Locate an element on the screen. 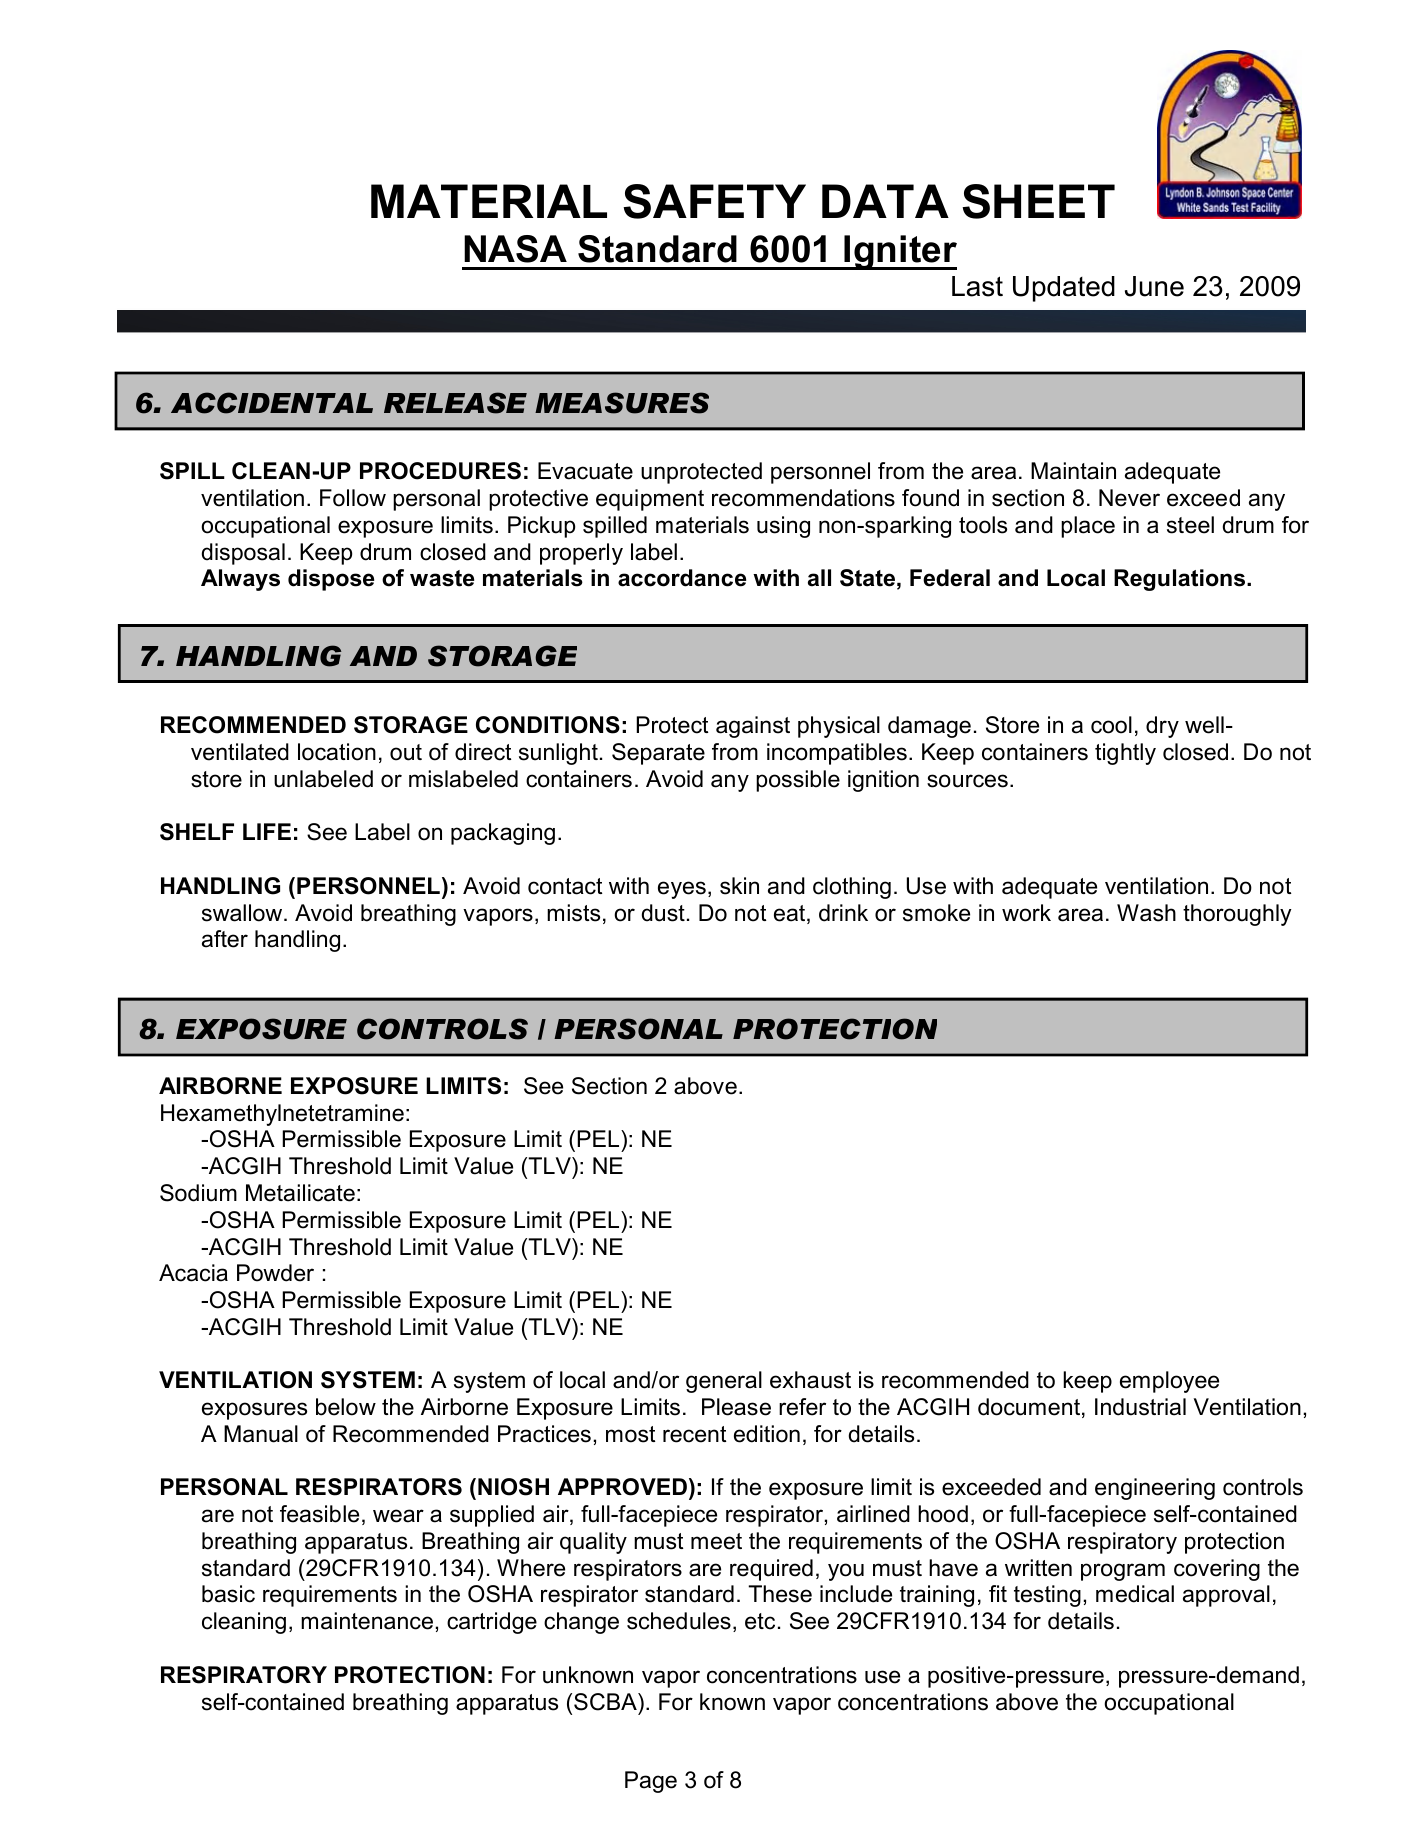  Page is located at coordinates (651, 1782).
